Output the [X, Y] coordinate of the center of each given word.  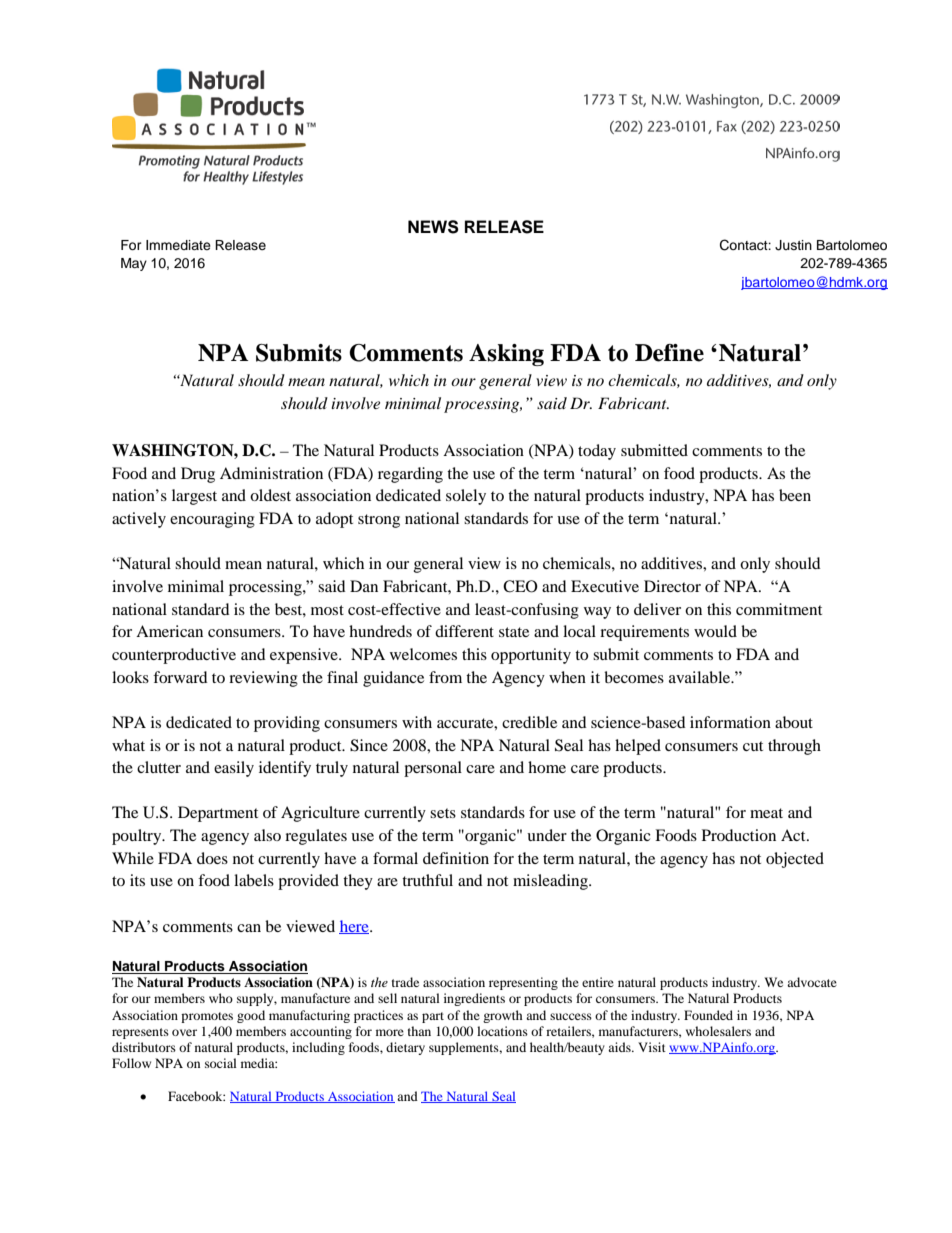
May [134, 264]
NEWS [433, 227]
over [184, 1032]
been [795, 495]
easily [234, 769]
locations [502, 1031]
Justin [793, 245]
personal [433, 769]
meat [766, 813]
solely [466, 497]
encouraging [212, 520]
